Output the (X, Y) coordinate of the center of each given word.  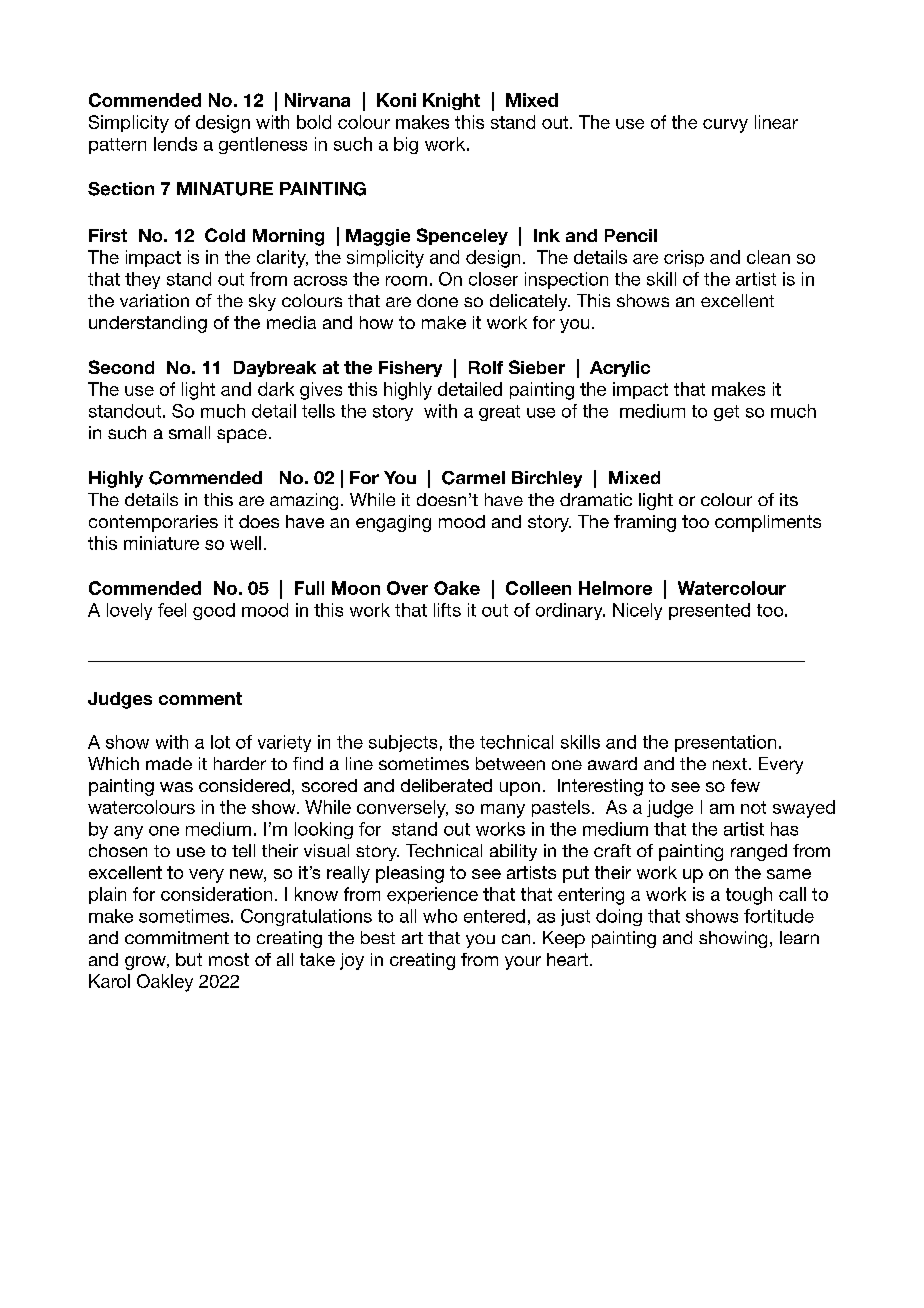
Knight (451, 101)
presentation (725, 743)
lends (175, 144)
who (440, 916)
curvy (725, 126)
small (189, 432)
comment (200, 698)
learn (799, 937)
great (499, 413)
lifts (447, 610)
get (726, 413)
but (189, 959)
